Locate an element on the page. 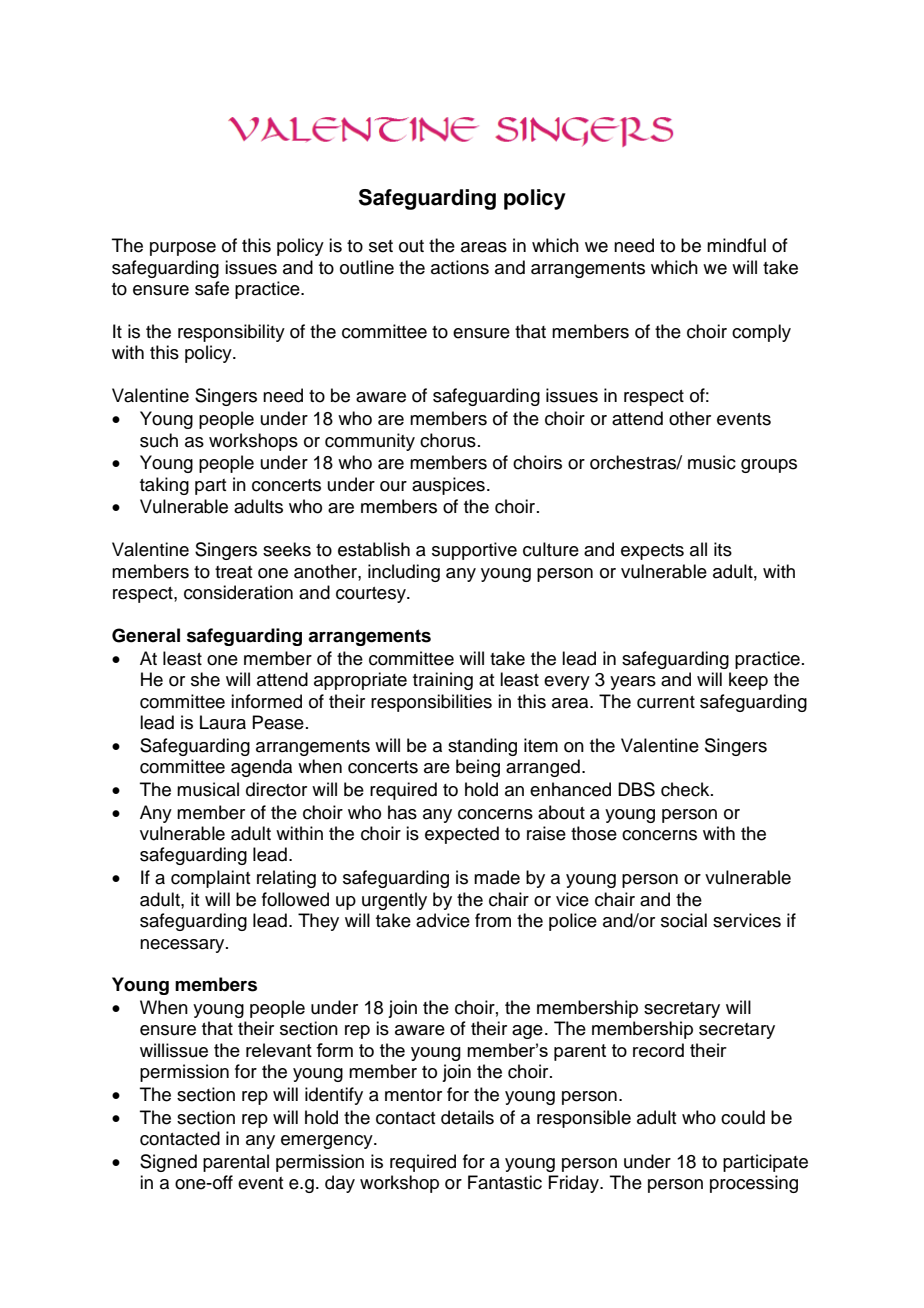  purpose is located at coordinates (183, 249).
